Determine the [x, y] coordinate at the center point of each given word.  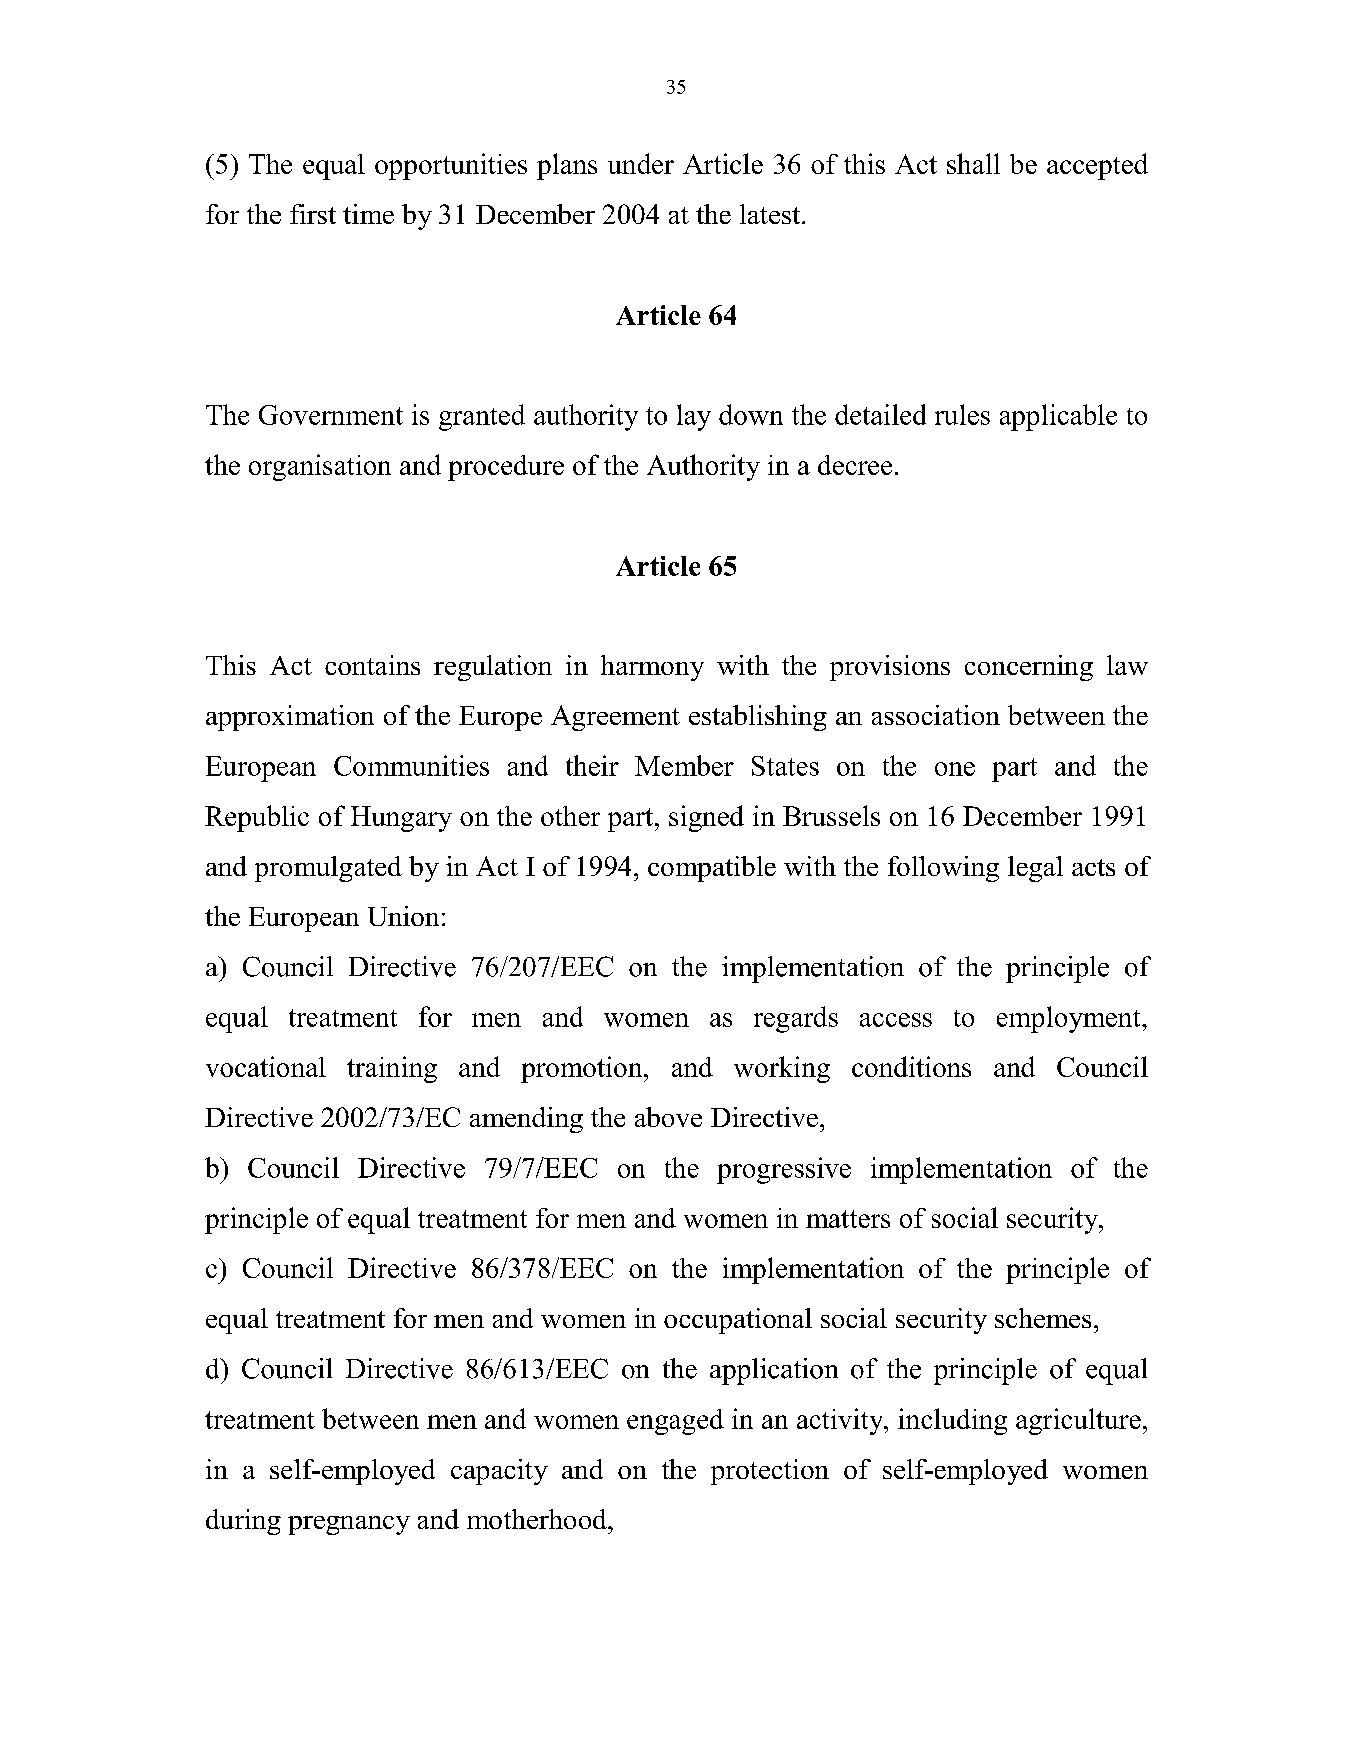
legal [1035, 869]
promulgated [328, 869]
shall [973, 163]
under [641, 163]
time [368, 214]
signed [706, 818]
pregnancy [349, 1525]
